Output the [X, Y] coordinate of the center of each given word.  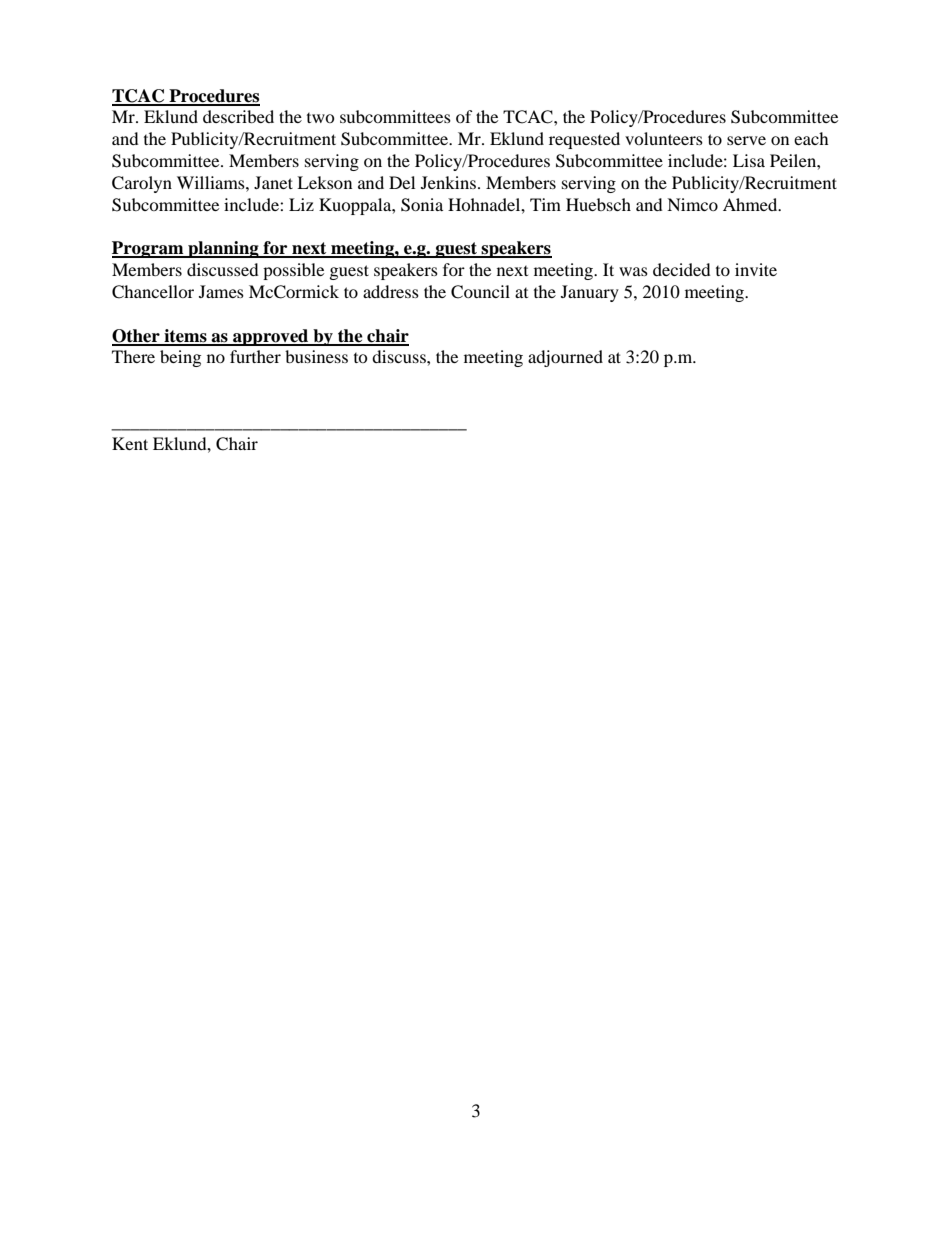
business [316, 356]
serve [746, 140]
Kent [130, 443]
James [221, 291]
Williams [212, 182]
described [238, 116]
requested [584, 140]
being [180, 358]
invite [756, 269]
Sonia [422, 205]
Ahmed [751, 204]
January [590, 293]
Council [480, 292]
